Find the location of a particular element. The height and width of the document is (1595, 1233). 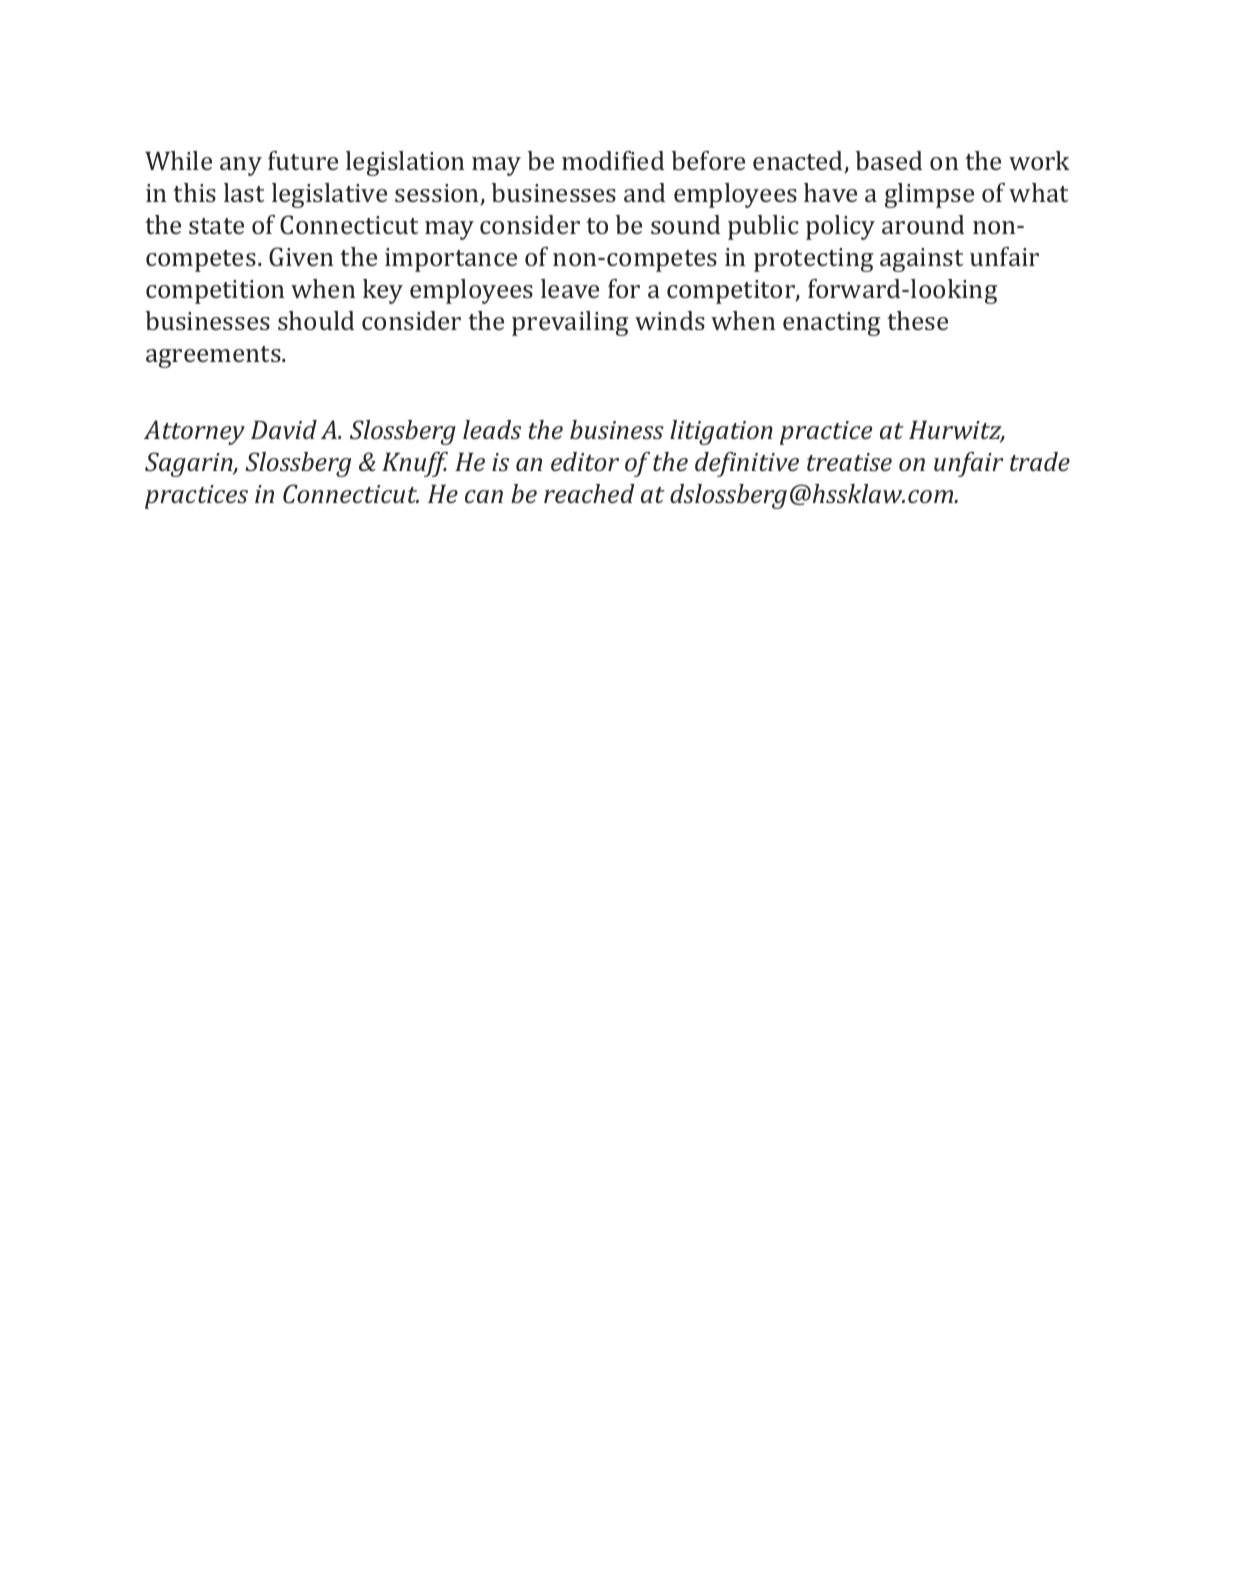

can is located at coordinates (484, 496).
